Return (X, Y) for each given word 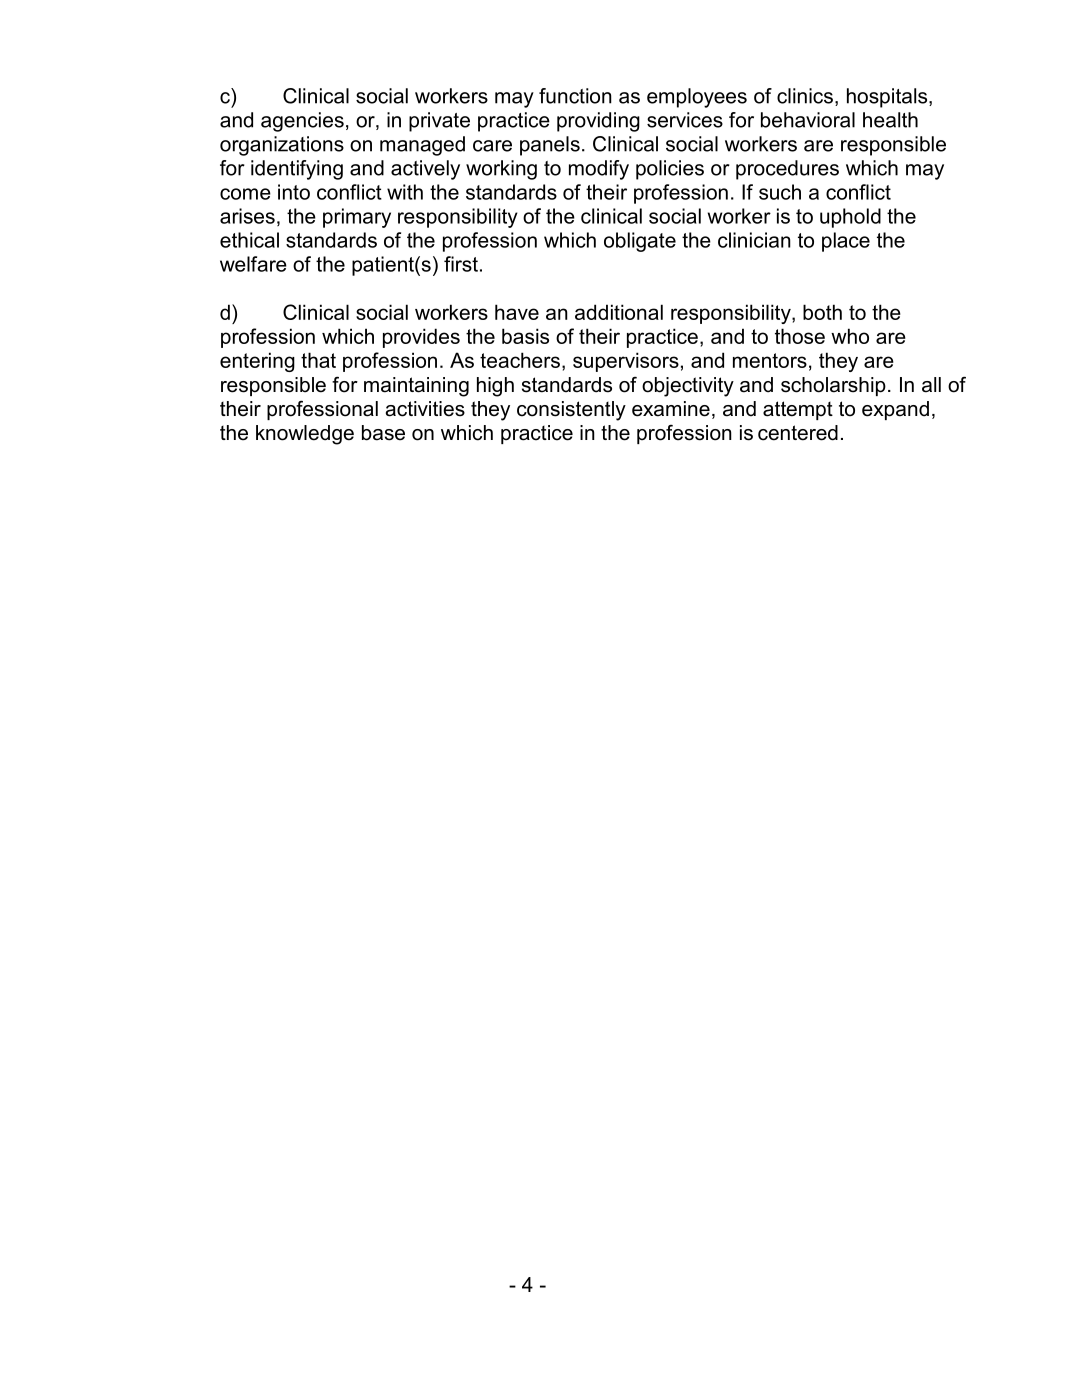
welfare (253, 264)
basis (525, 336)
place (846, 242)
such (780, 192)
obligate (640, 242)
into (294, 192)
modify (599, 170)
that (318, 360)
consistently (571, 411)
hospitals (888, 98)
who (850, 336)
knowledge (305, 435)
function (575, 96)
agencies (302, 122)
